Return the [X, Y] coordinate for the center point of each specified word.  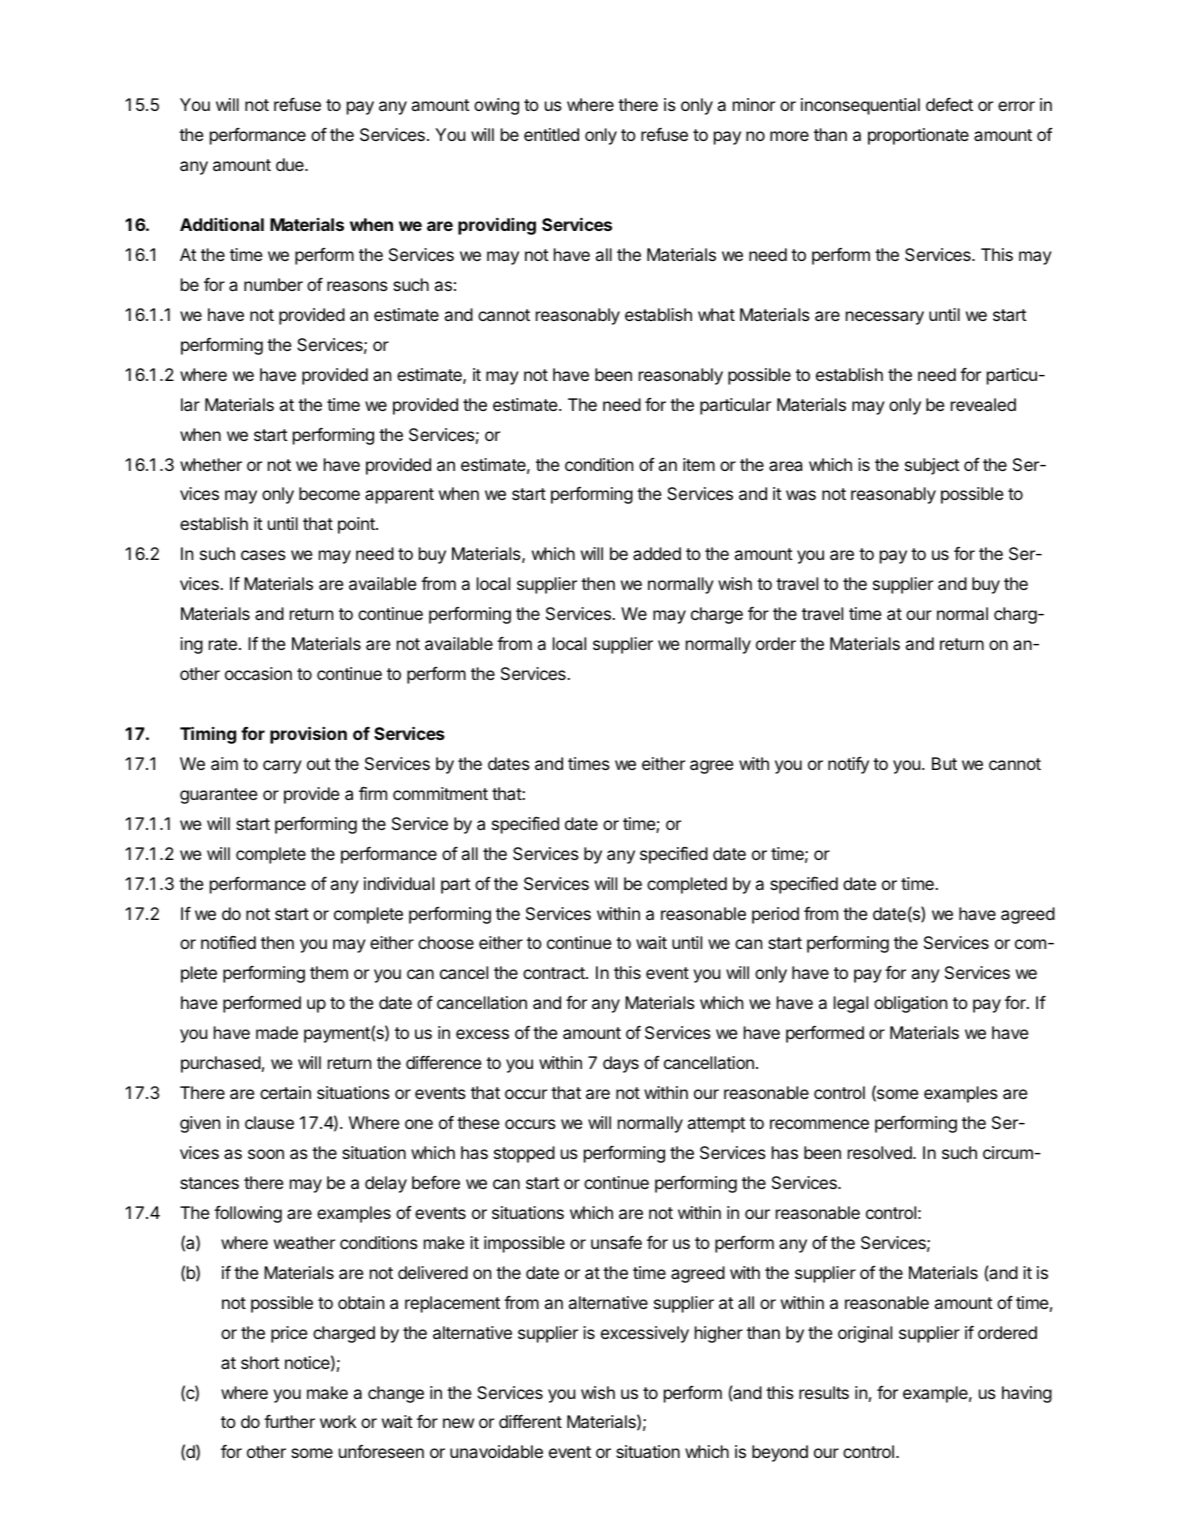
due [291, 164]
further [289, 1421]
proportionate [918, 136]
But [944, 763]
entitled [551, 134]
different [530, 1421]
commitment [440, 793]
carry [282, 767]
